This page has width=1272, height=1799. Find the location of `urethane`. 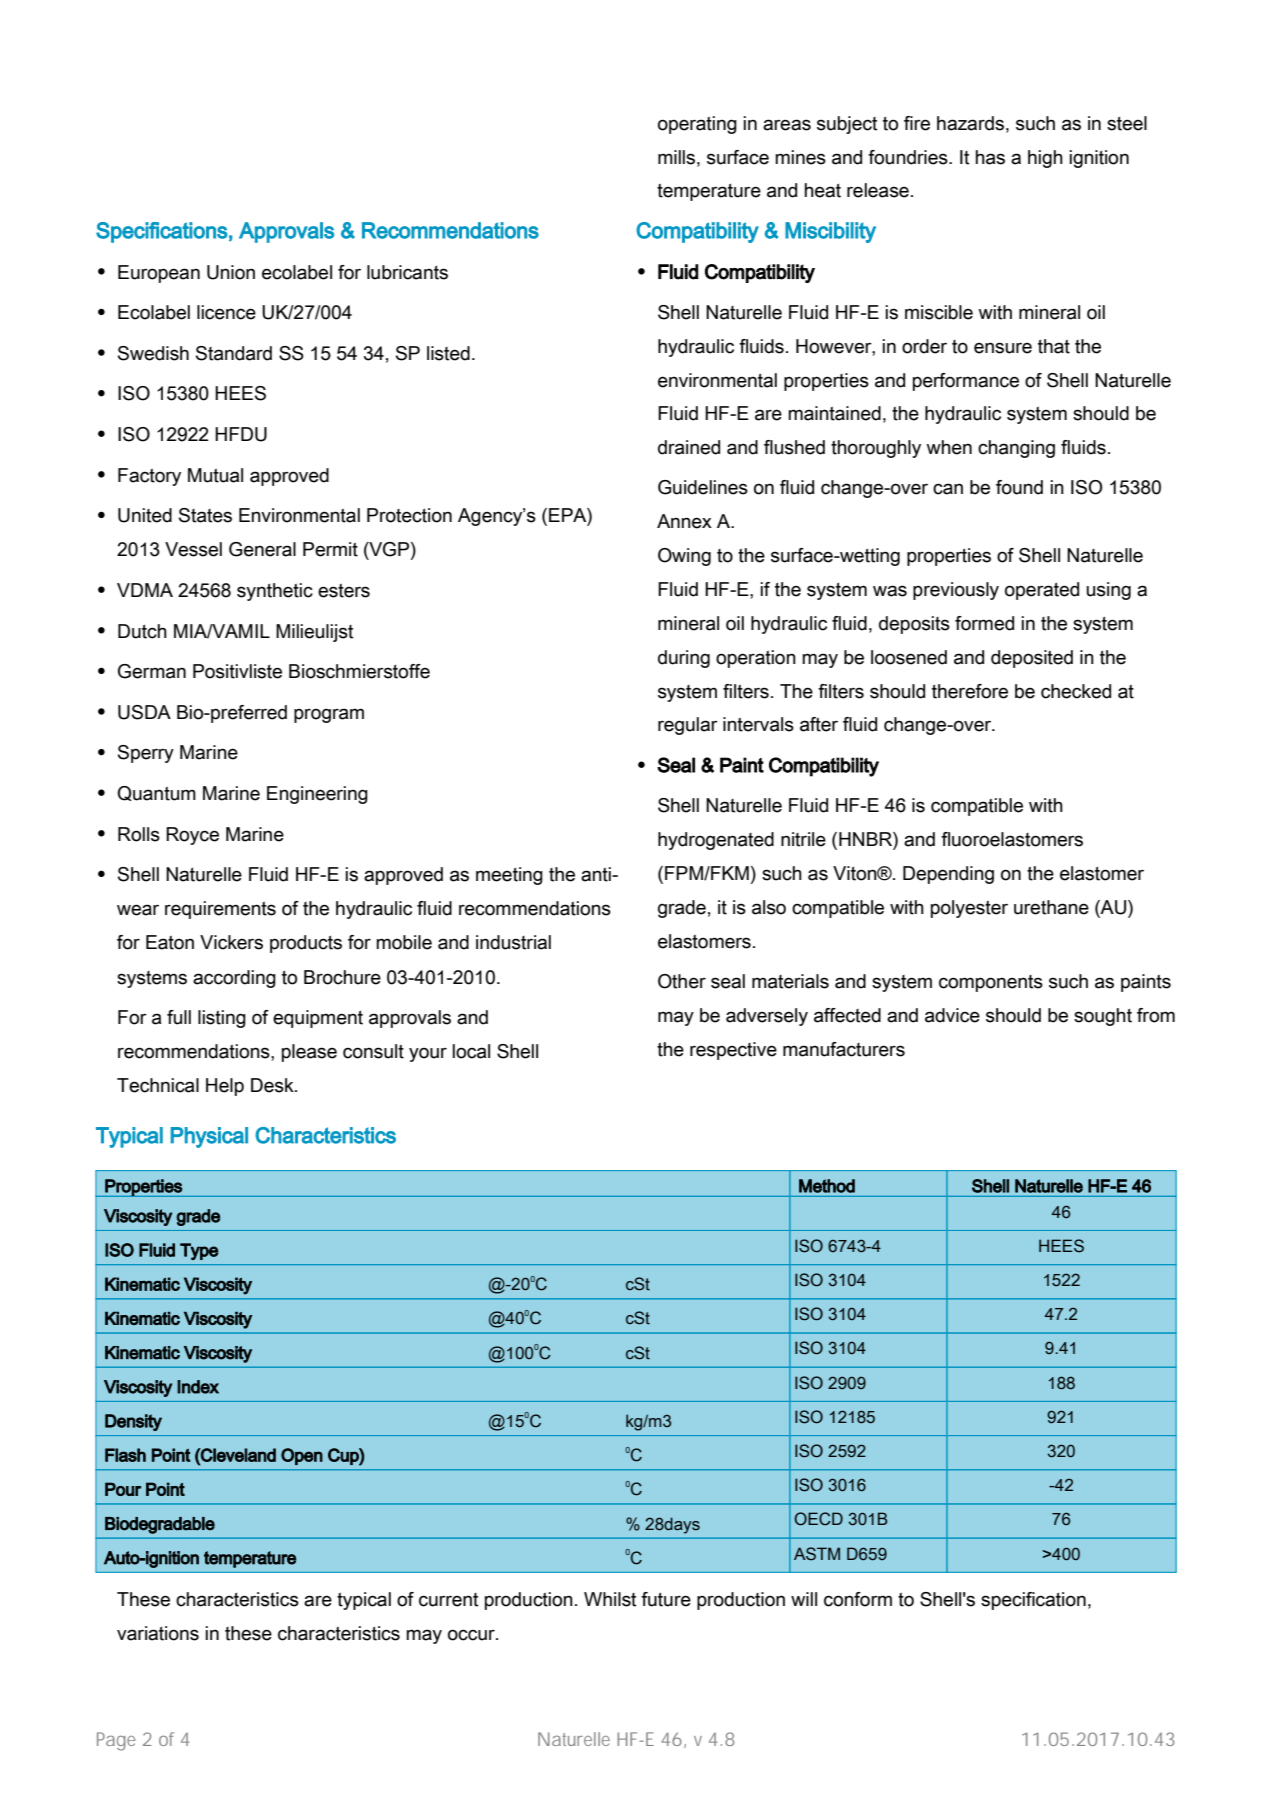

urethane is located at coordinates (1051, 907).
